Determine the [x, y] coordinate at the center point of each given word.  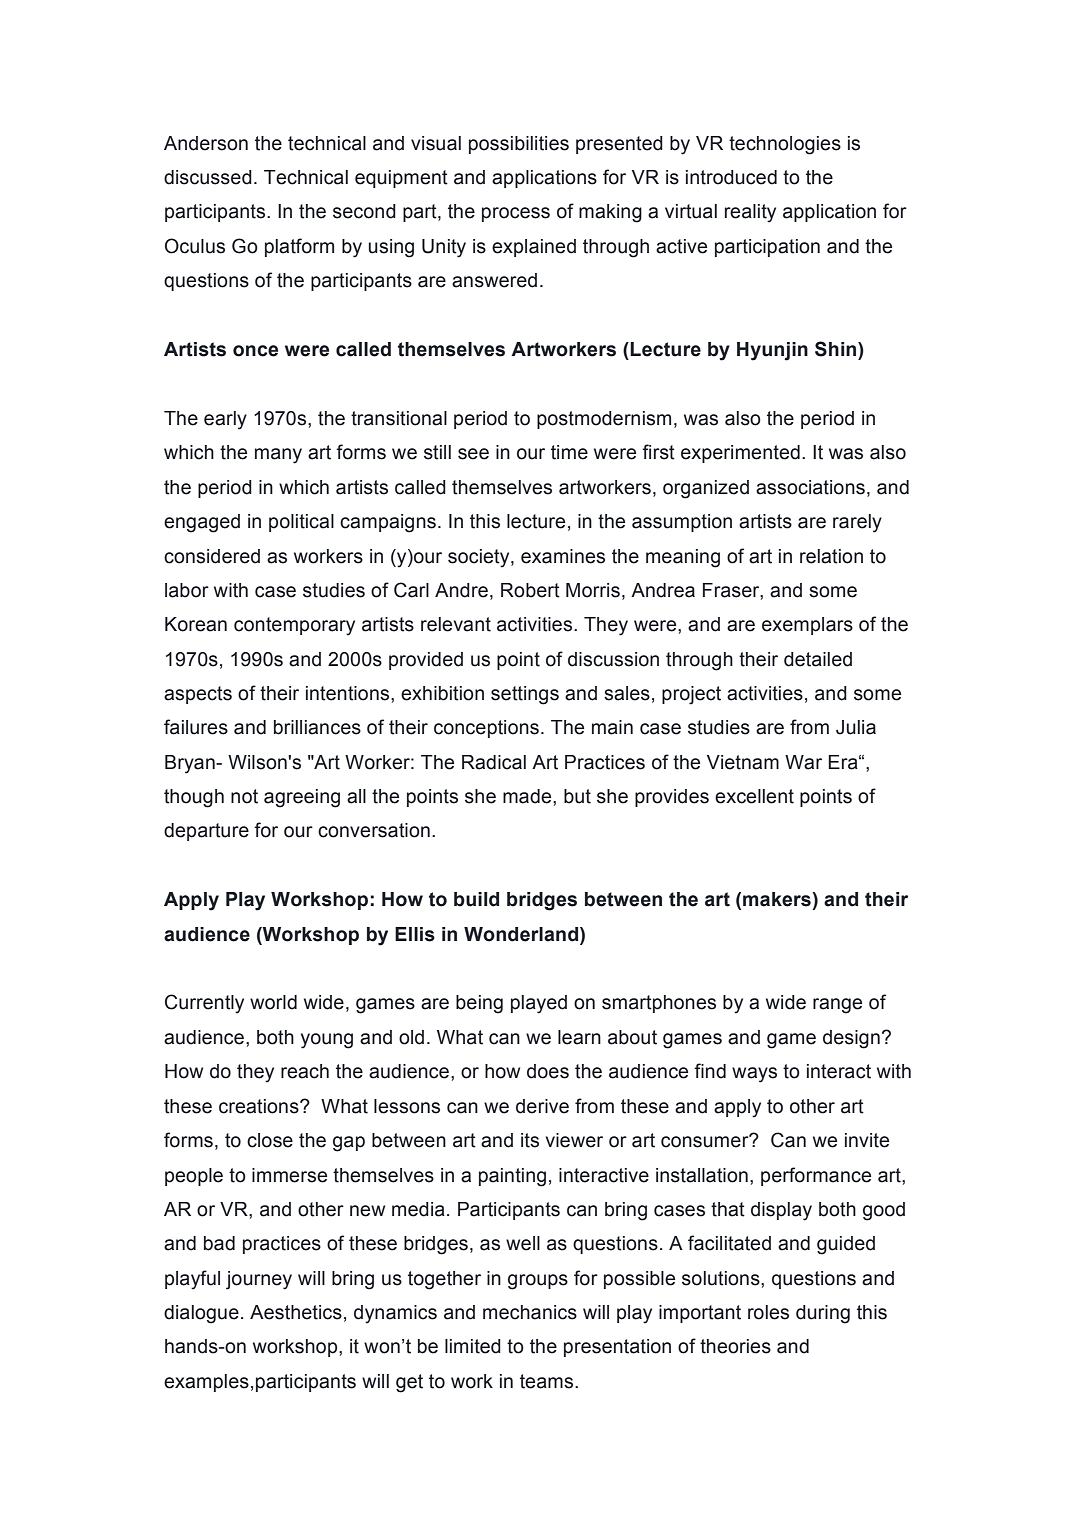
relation [831, 556]
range [837, 1006]
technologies [785, 145]
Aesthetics [296, 1312]
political [301, 523]
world [273, 1002]
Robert [530, 590]
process [516, 214]
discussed [208, 177]
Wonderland [522, 934]
